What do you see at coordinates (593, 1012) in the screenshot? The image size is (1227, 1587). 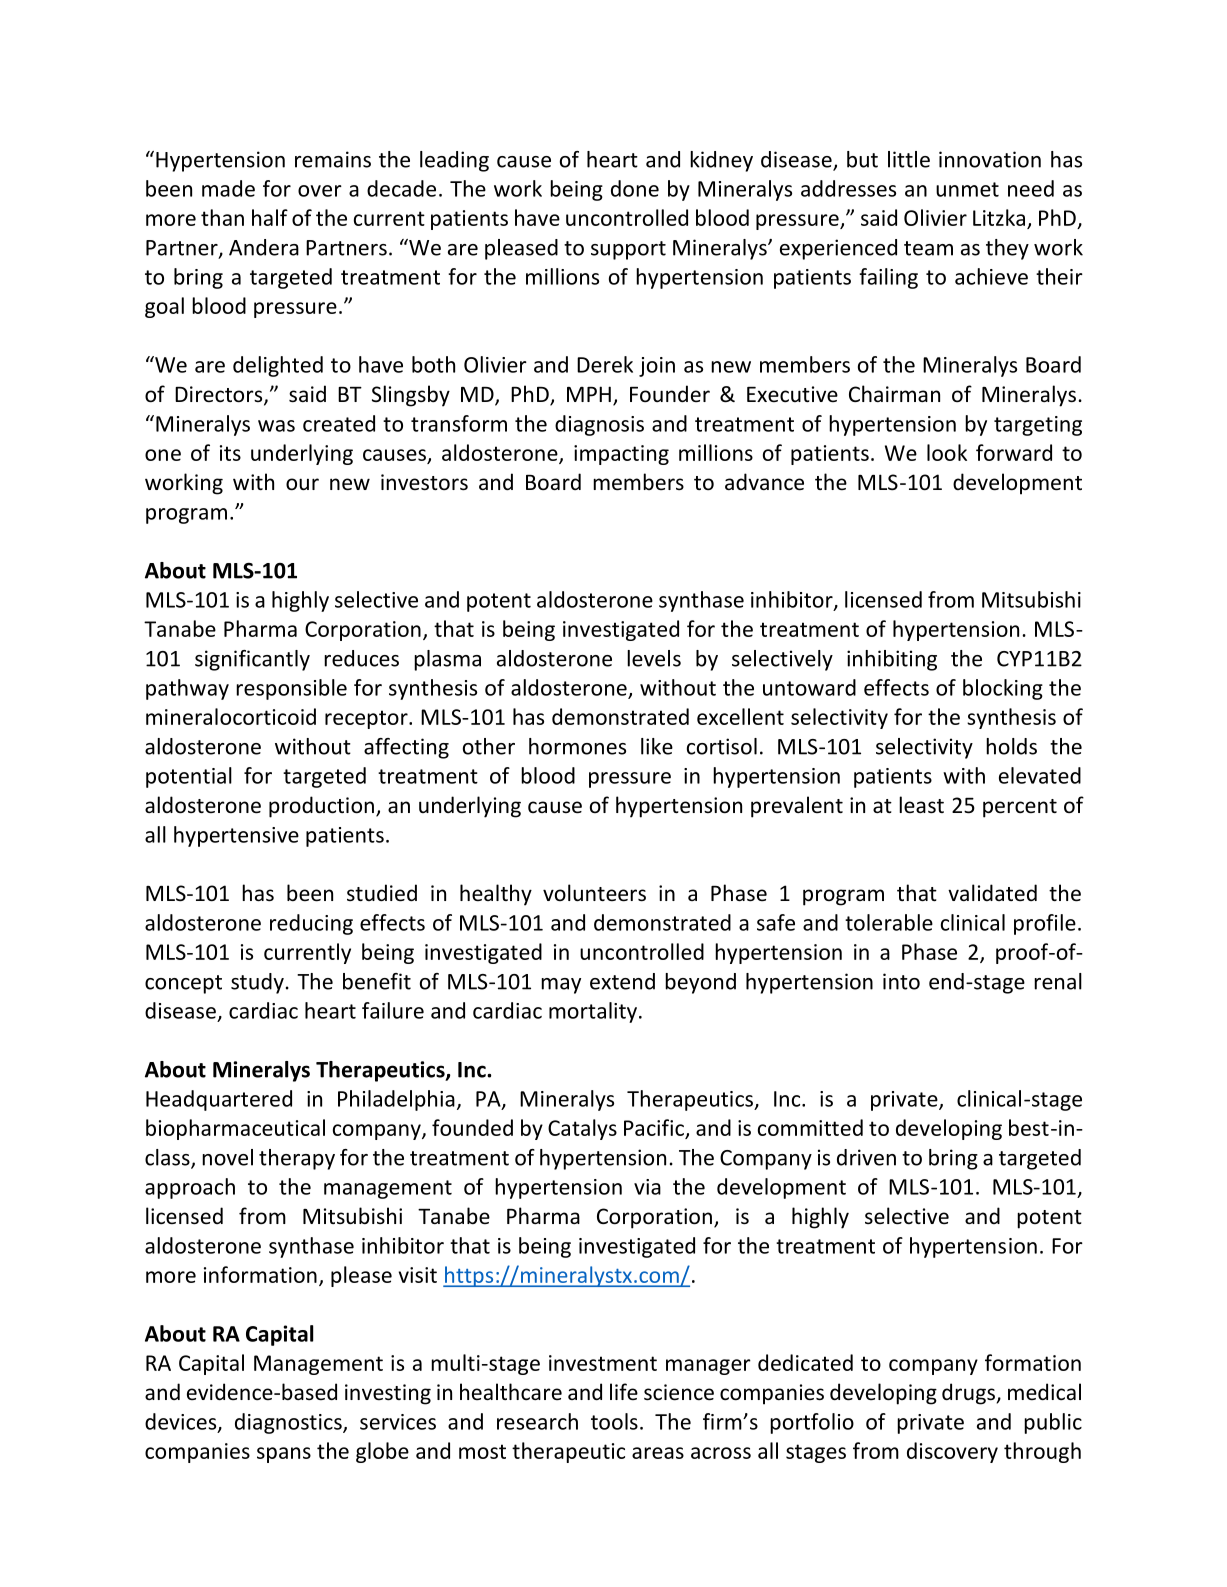 I see `mortality` at bounding box center [593, 1012].
